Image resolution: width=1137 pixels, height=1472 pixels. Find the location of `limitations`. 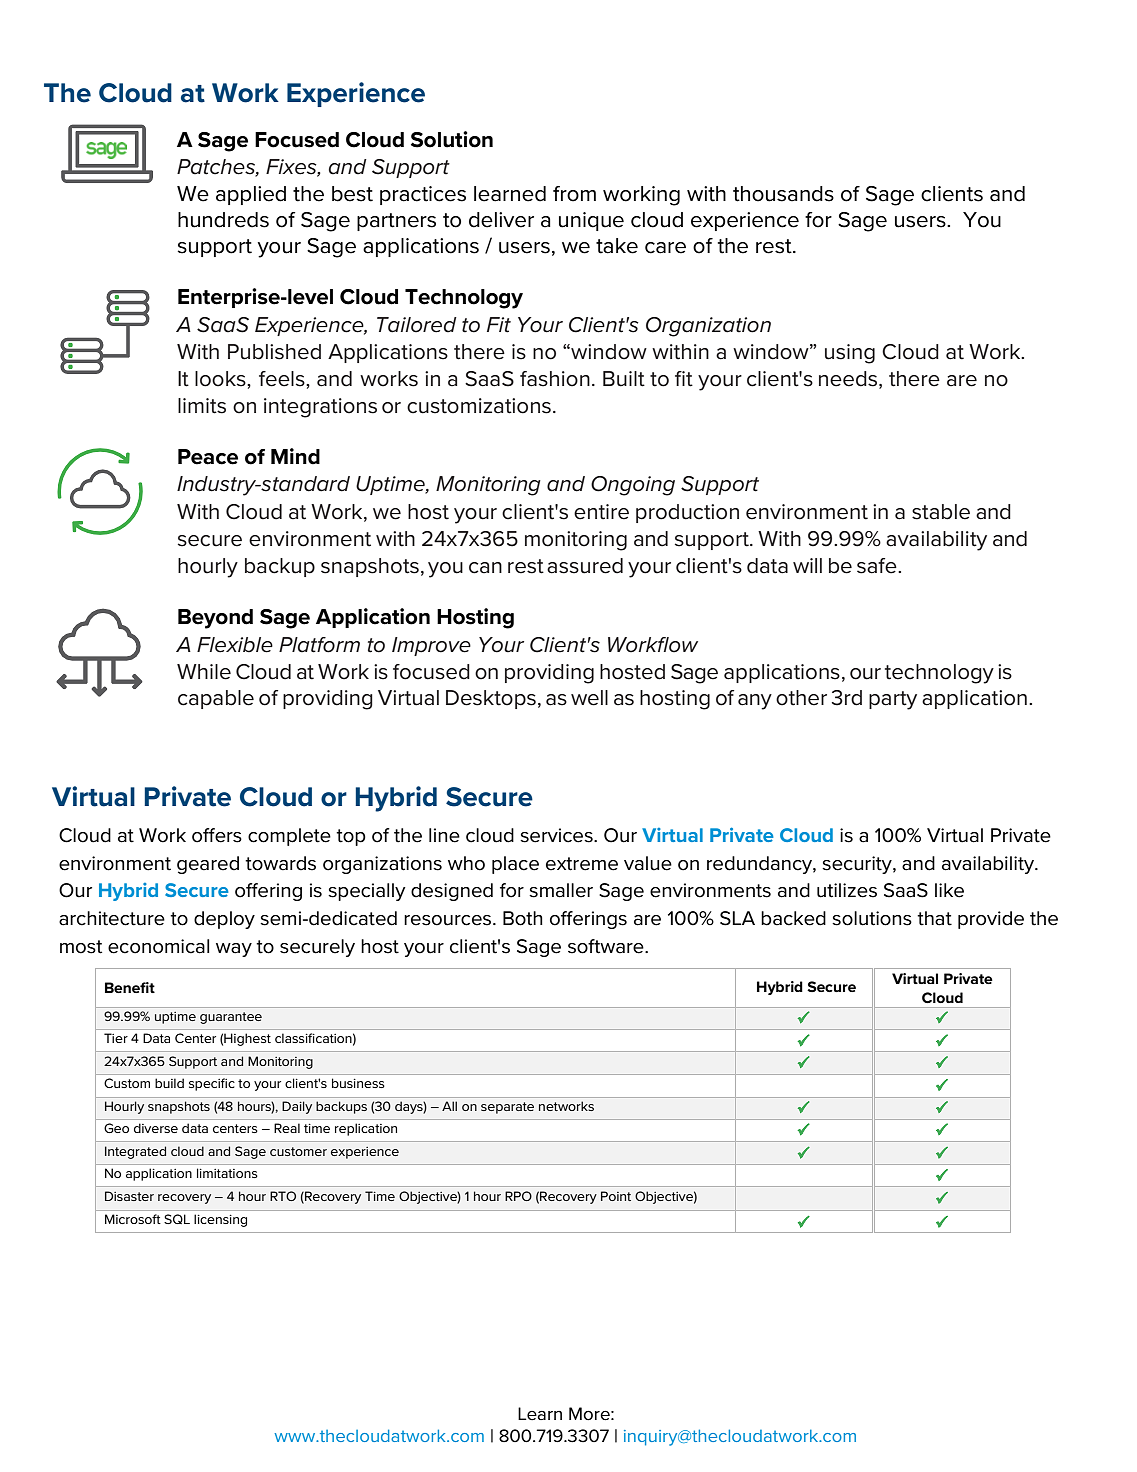

limitations is located at coordinates (227, 1173).
